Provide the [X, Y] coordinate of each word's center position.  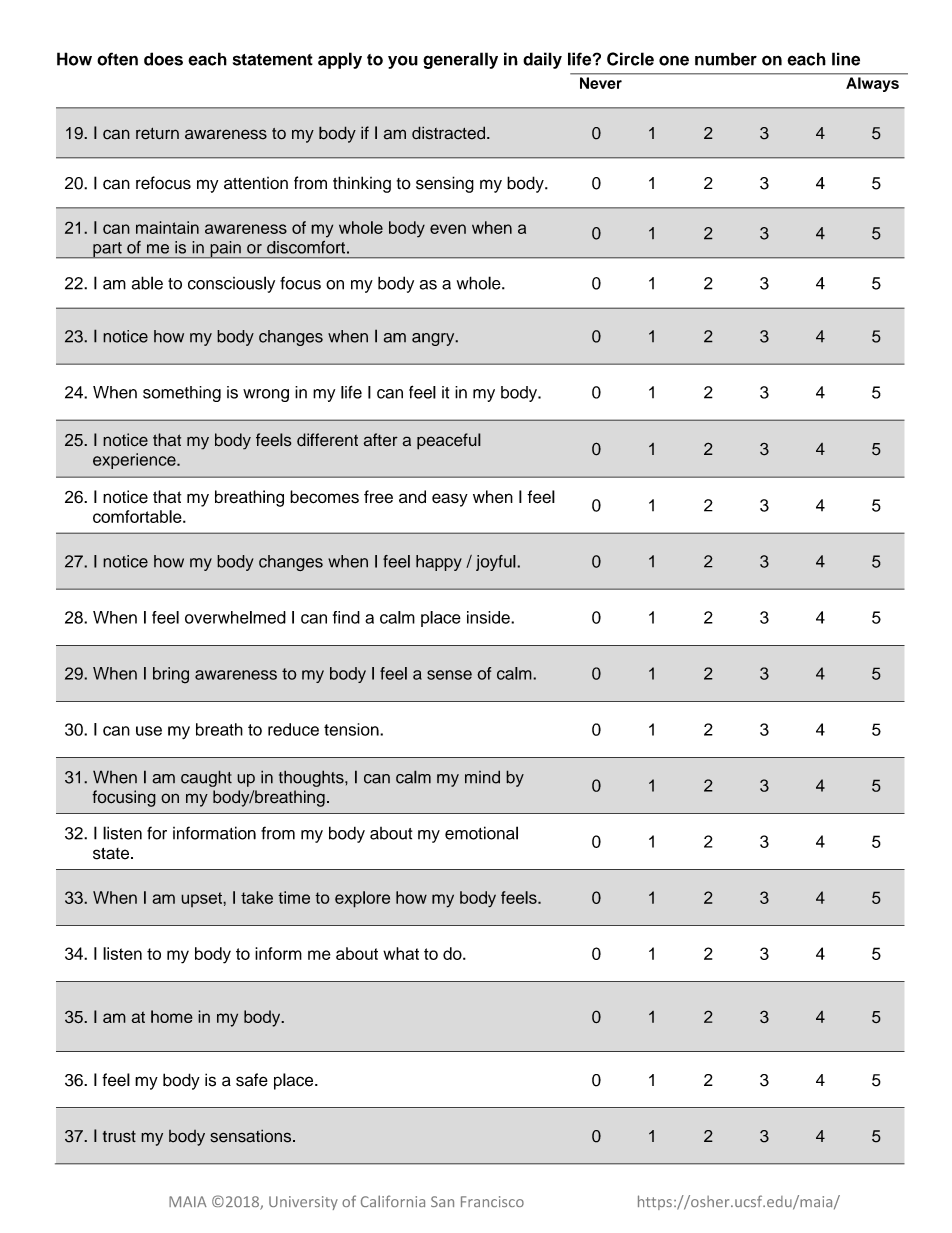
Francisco [492, 1201]
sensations [252, 1136]
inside [489, 617]
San [442, 1201]
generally [460, 60]
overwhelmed [235, 617]
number [726, 59]
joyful [497, 563]
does [163, 59]
